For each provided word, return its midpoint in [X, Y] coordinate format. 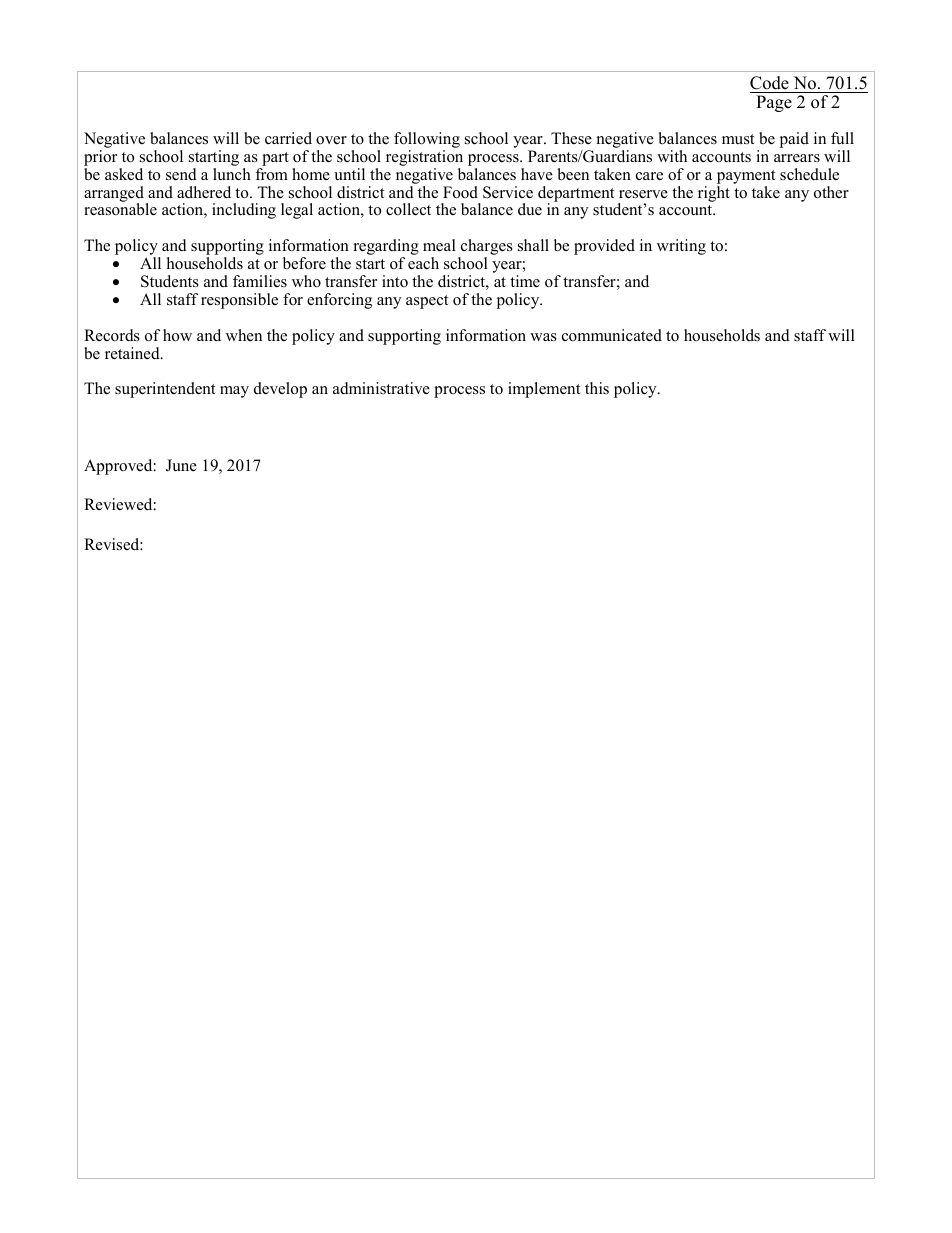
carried [288, 138]
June [181, 465]
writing [681, 247]
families [260, 281]
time [525, 281]
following [427, 141]
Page [774, 103]
